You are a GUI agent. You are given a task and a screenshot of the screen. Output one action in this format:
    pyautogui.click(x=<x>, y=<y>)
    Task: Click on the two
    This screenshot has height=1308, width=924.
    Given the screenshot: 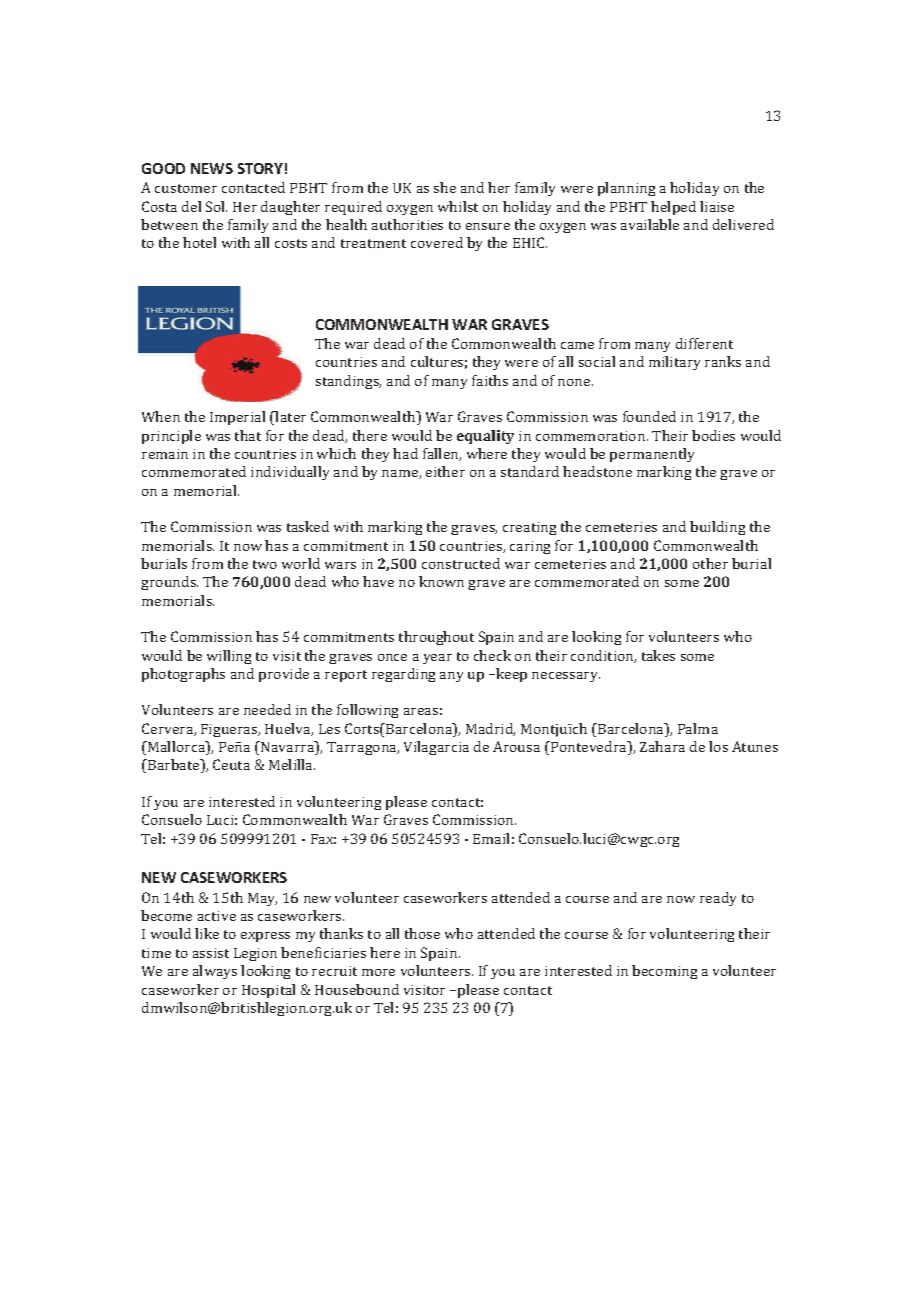 What is the action you would take?
    pyautogui.click(x=265, y=564)
